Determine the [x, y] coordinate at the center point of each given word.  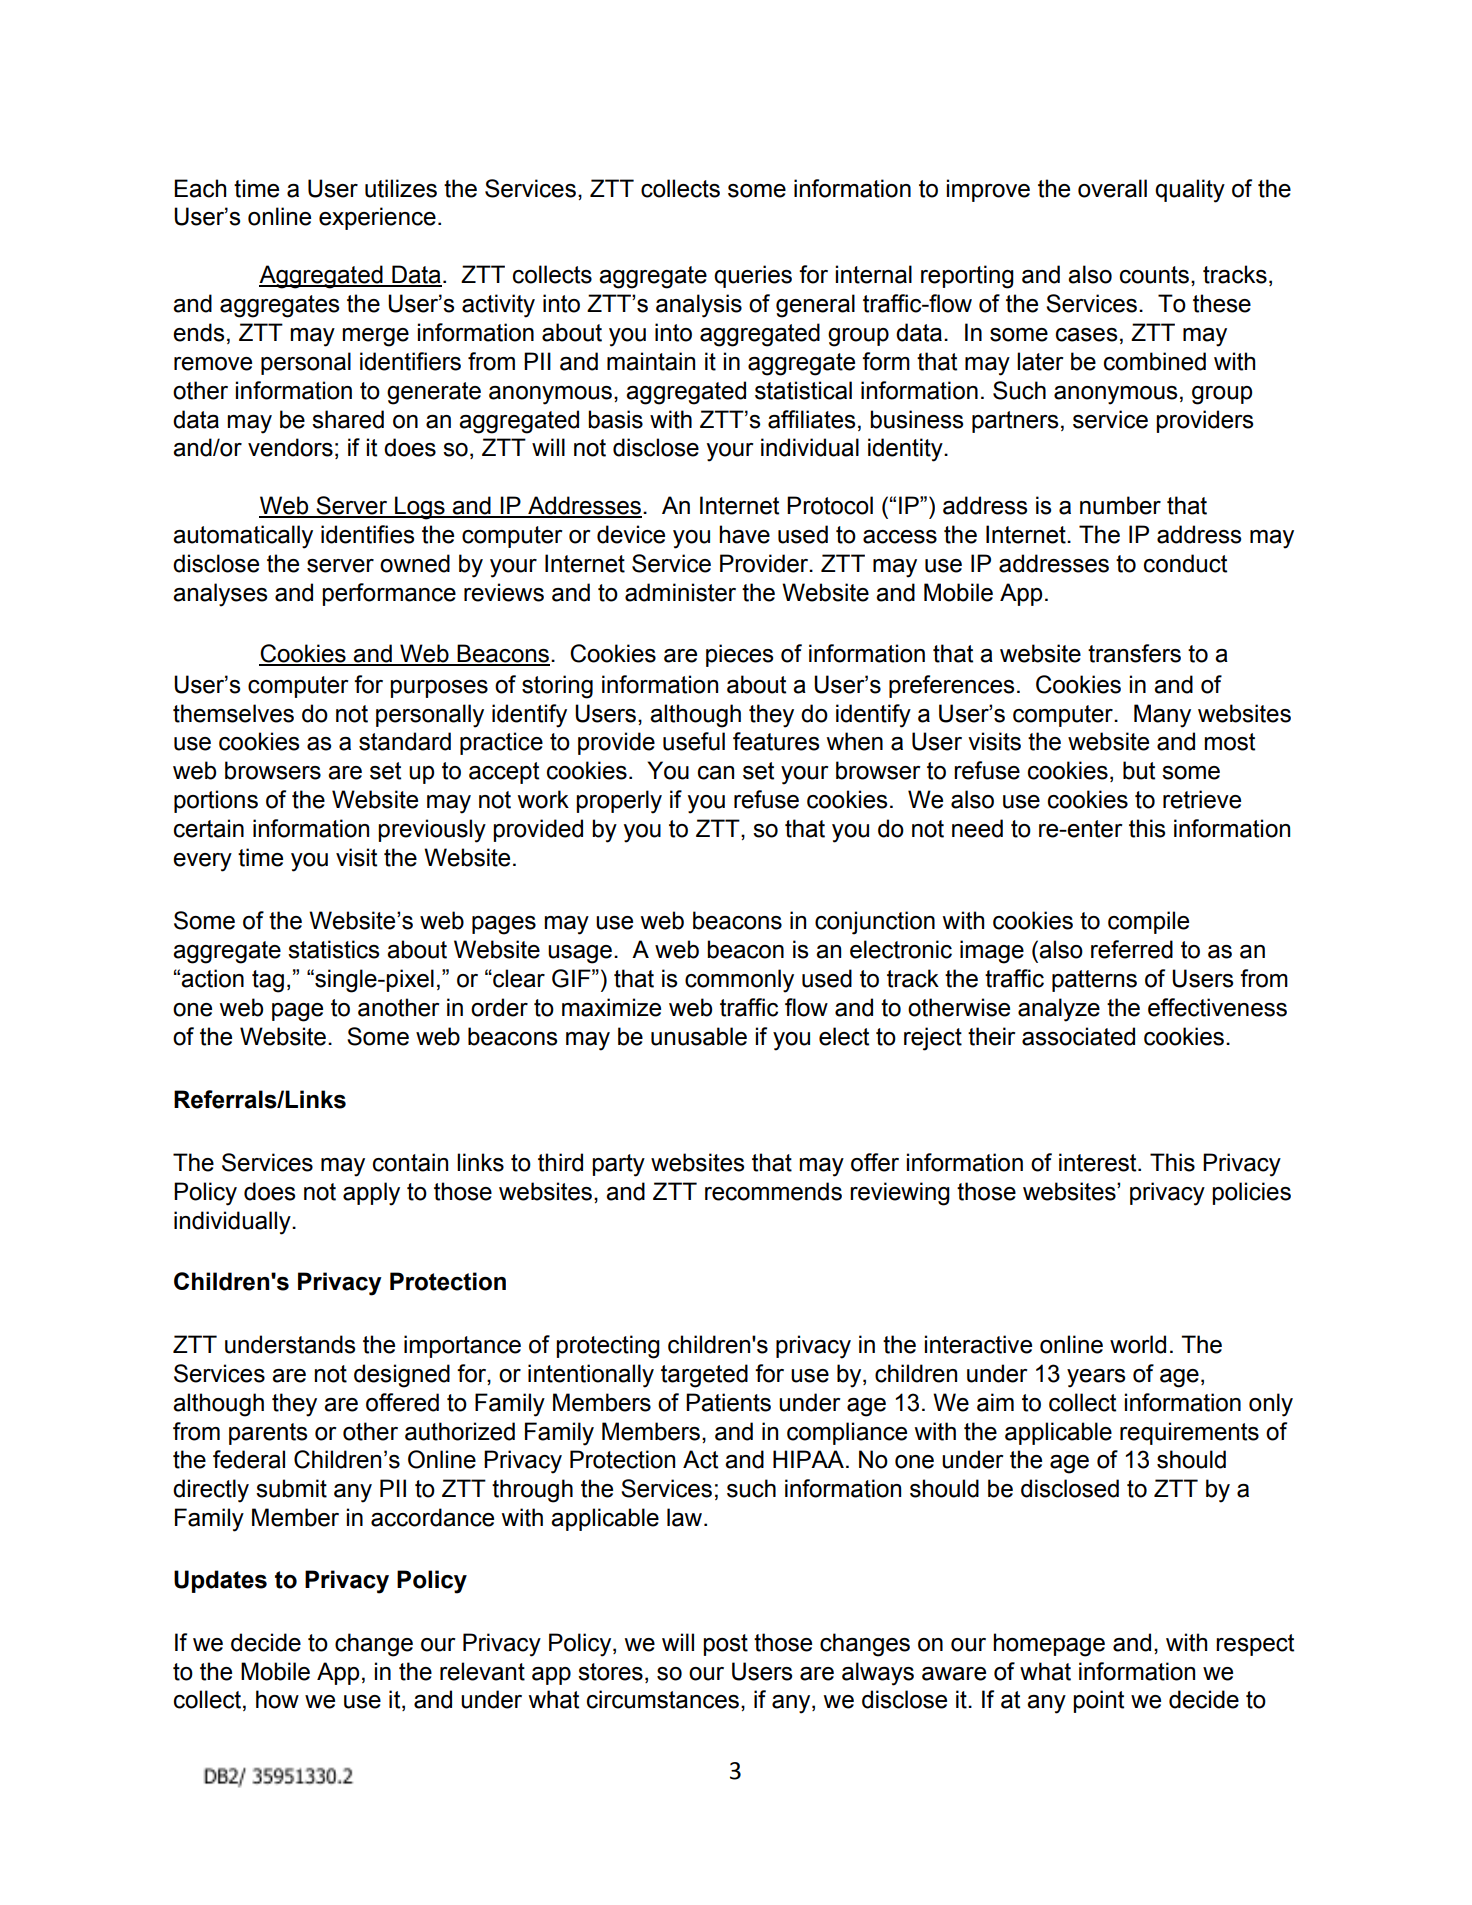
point [1098, 1701]
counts [1154, 275]
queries [753, 276]
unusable [699, 1036]
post [725, 1645]
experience [377, 218]
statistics [333, 949]
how [277, 1699]
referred [1132, 949]
